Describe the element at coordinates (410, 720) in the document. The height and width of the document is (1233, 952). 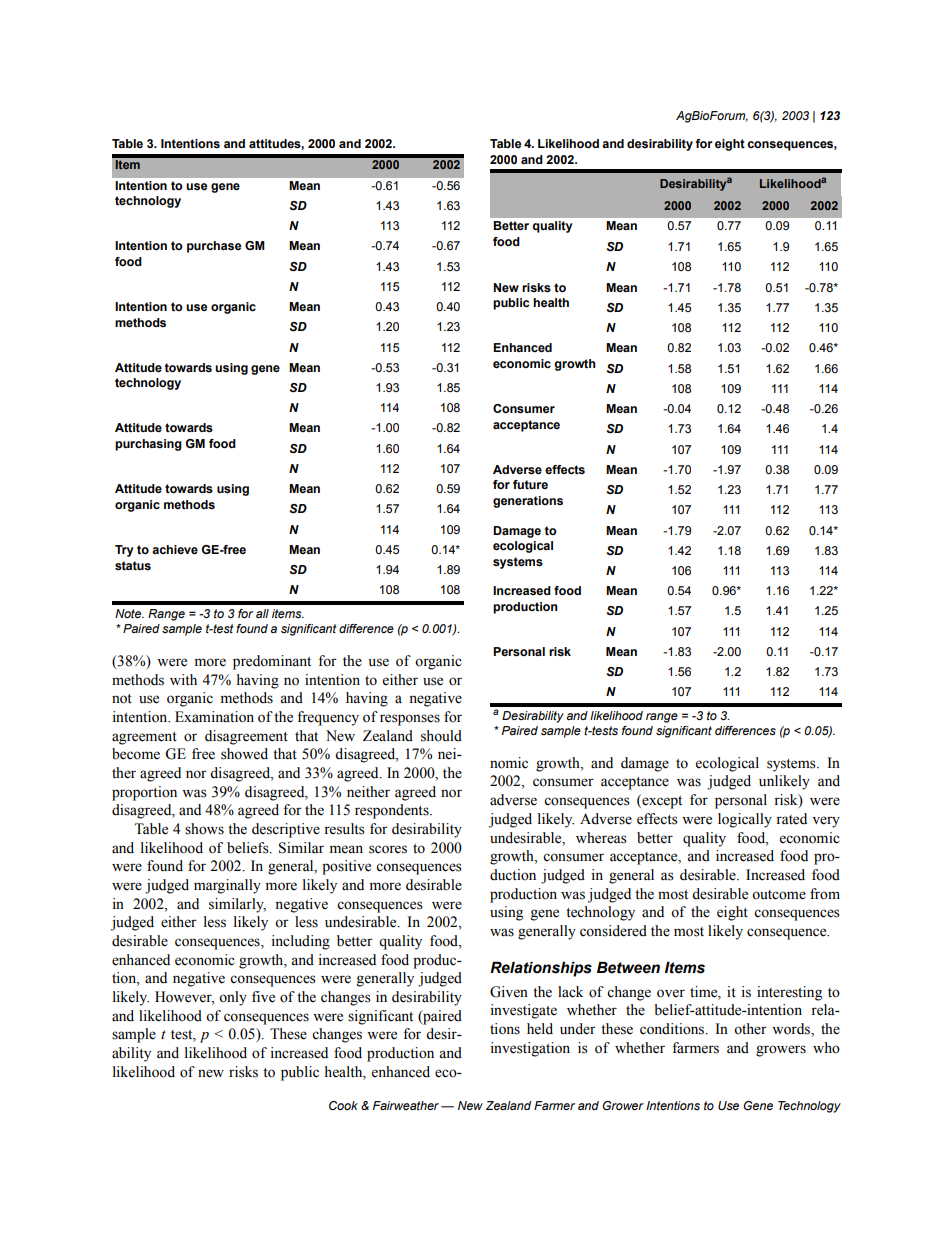
I see `responses` at that location.
